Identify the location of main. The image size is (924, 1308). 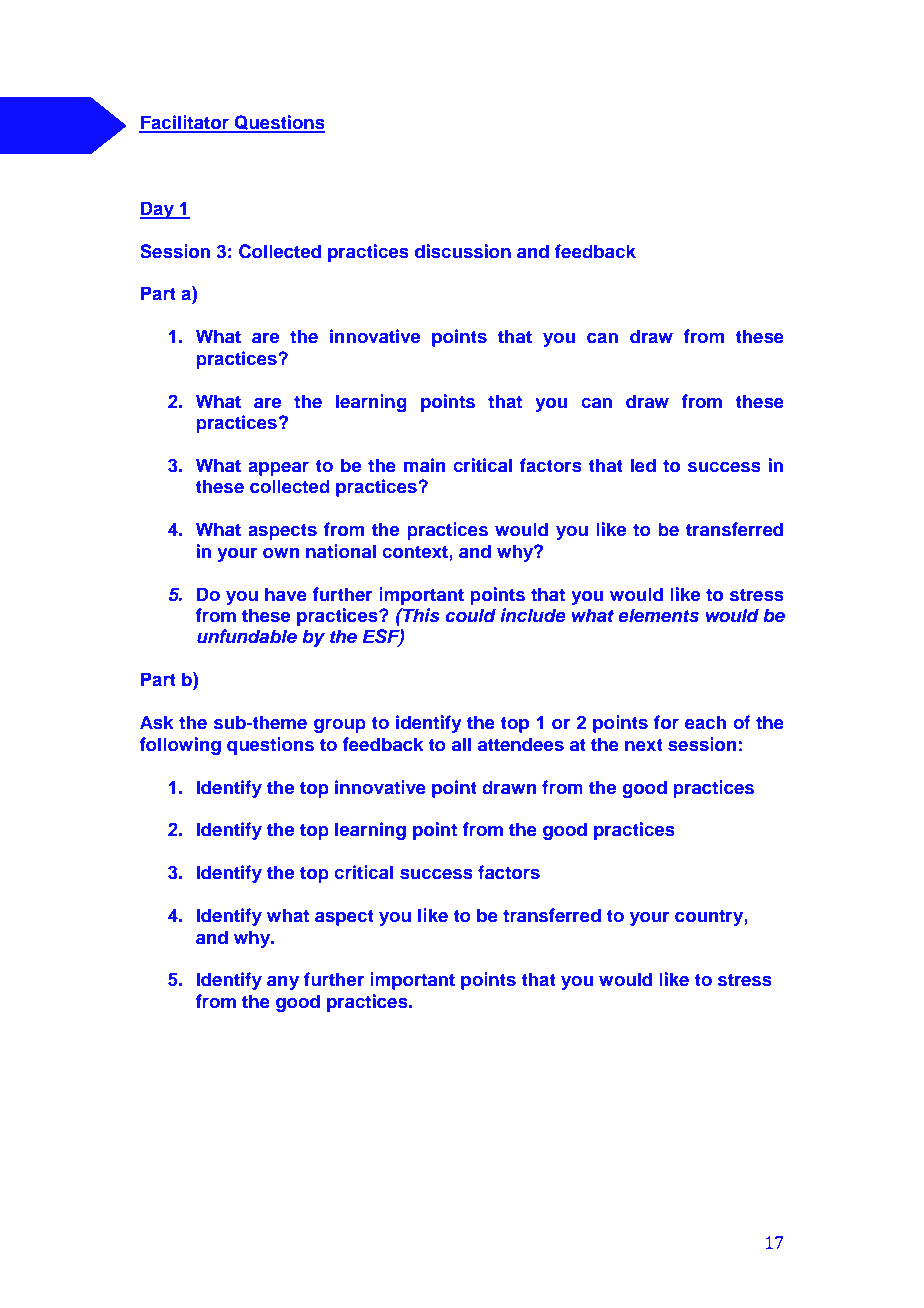
(424, 465).
